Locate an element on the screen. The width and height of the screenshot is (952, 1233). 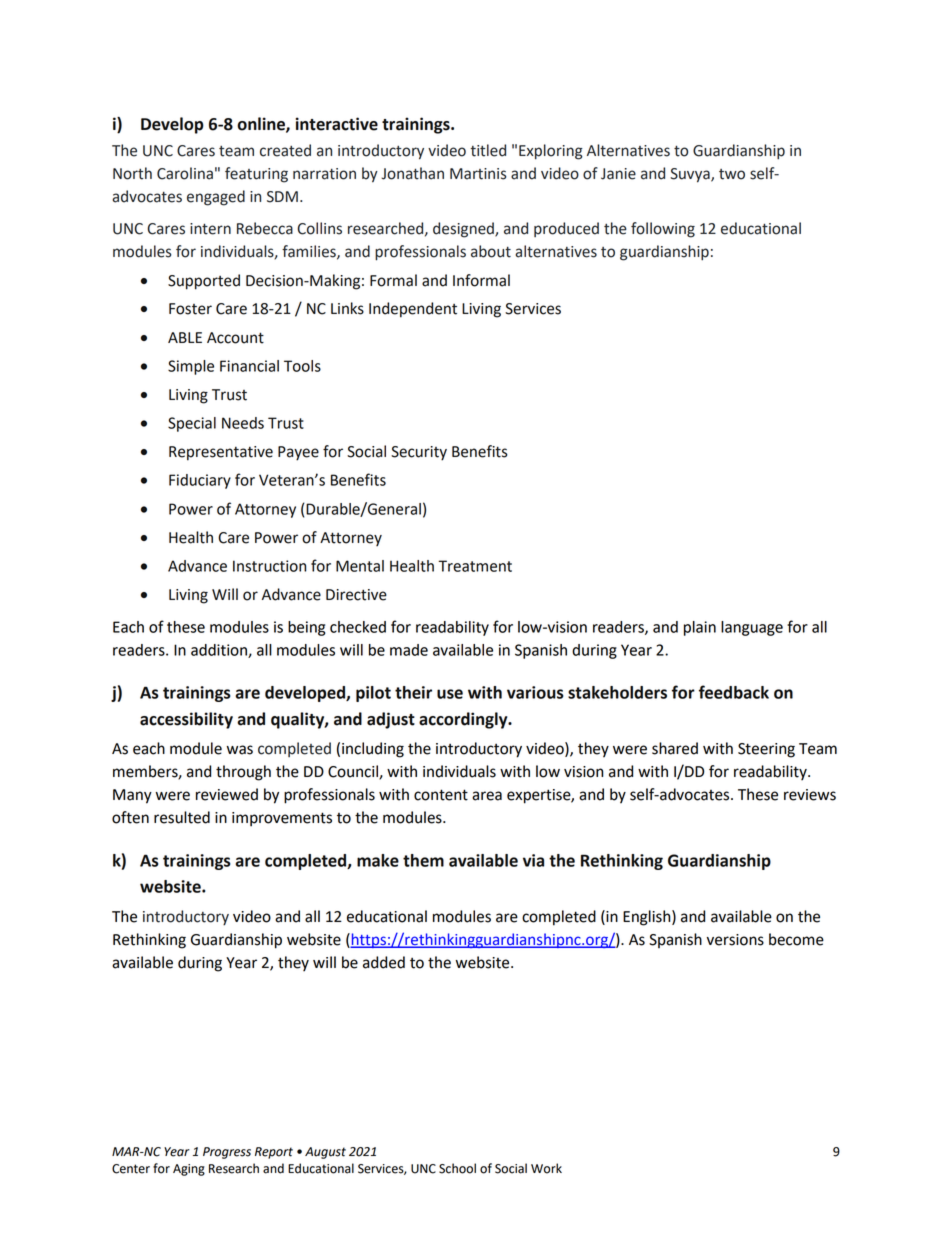
Fiduciary is located at coordinates (200, 481).
